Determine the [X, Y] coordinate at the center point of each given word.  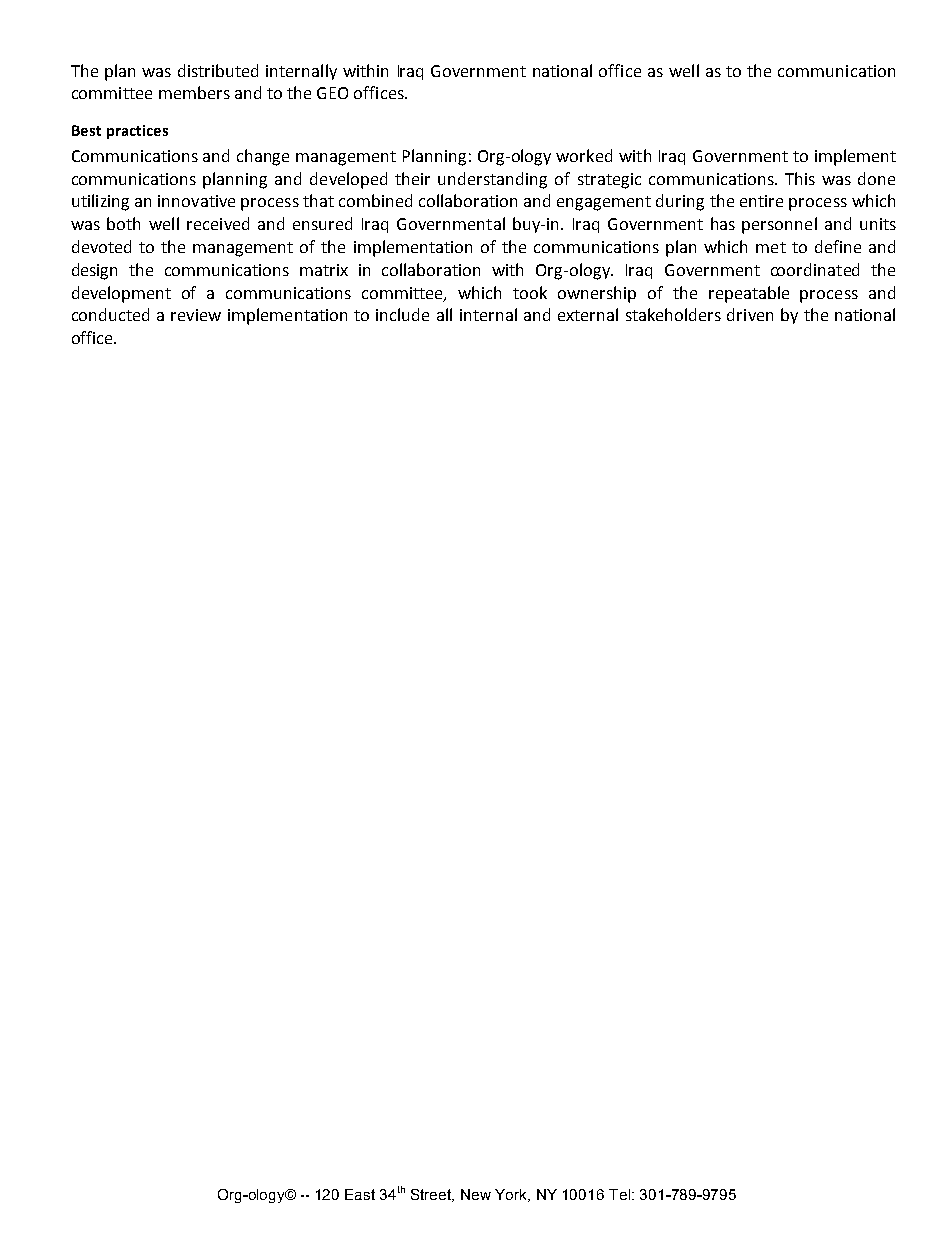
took [530, 292]
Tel [619, 1194]
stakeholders [673, 314]
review [196, 315]
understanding [492, 180]
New [476, 1194]
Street [432, 1195]
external [588, 314]
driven [750, 314]
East [360, 1194]
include [402, 314]
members [194, 92]
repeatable [749, 294]
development [121, 294]
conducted [110, 314]
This [800, 178]
